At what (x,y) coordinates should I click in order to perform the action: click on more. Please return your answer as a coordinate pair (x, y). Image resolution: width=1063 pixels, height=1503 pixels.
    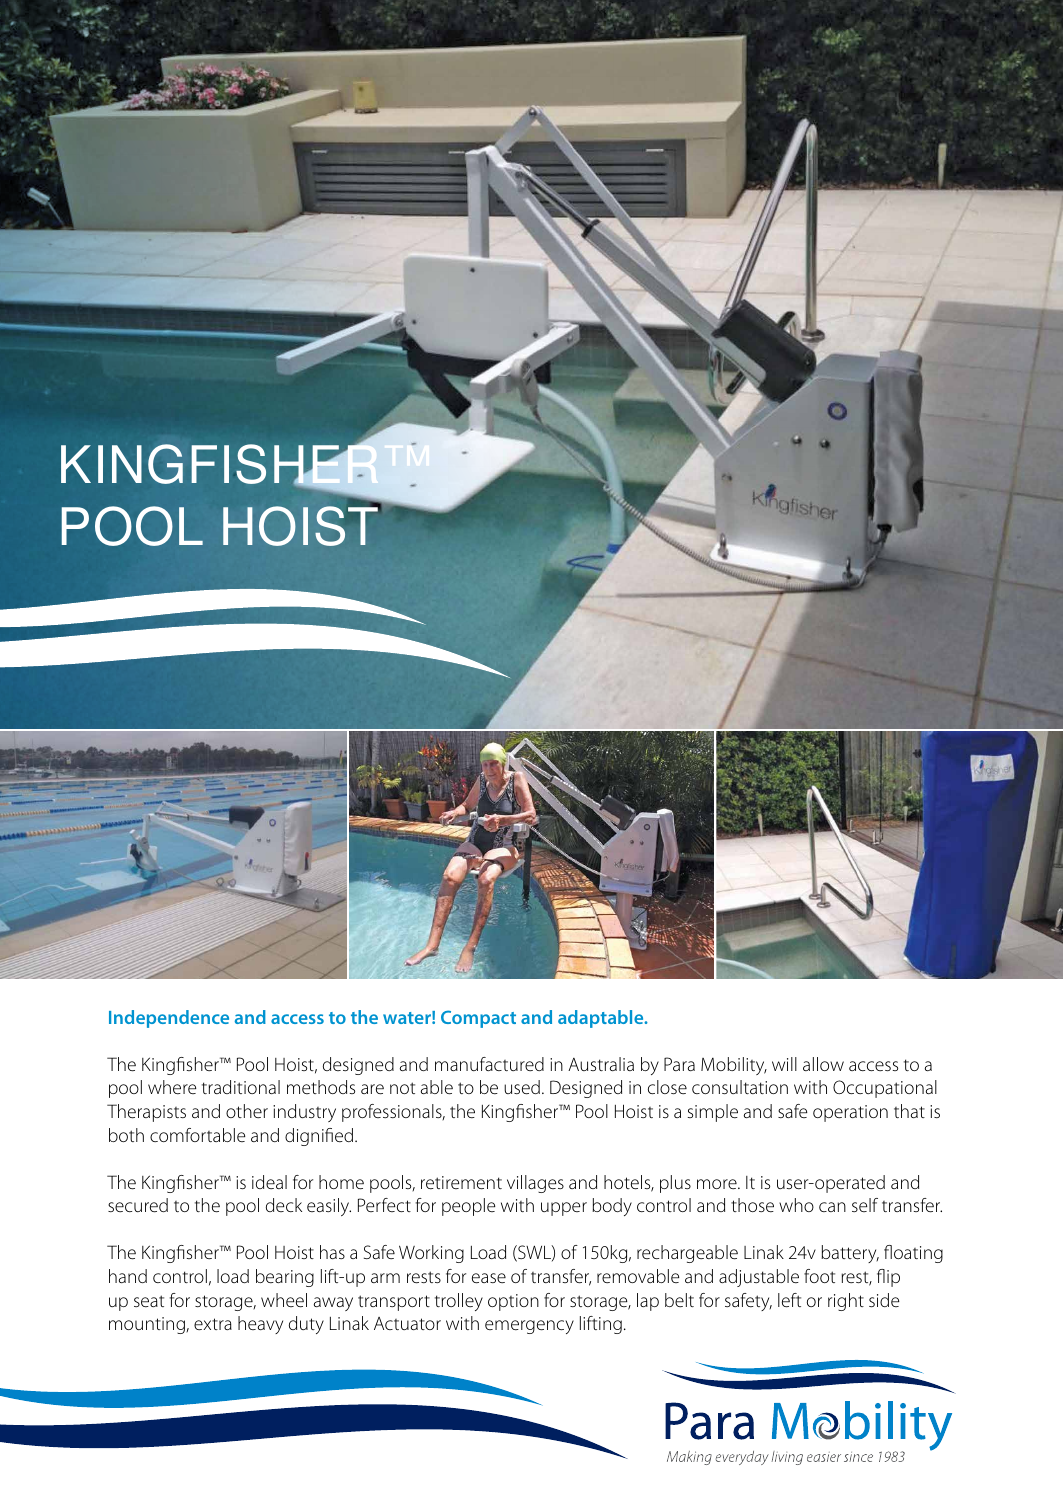
    Looking at the image, I should click on (718, 1184).
